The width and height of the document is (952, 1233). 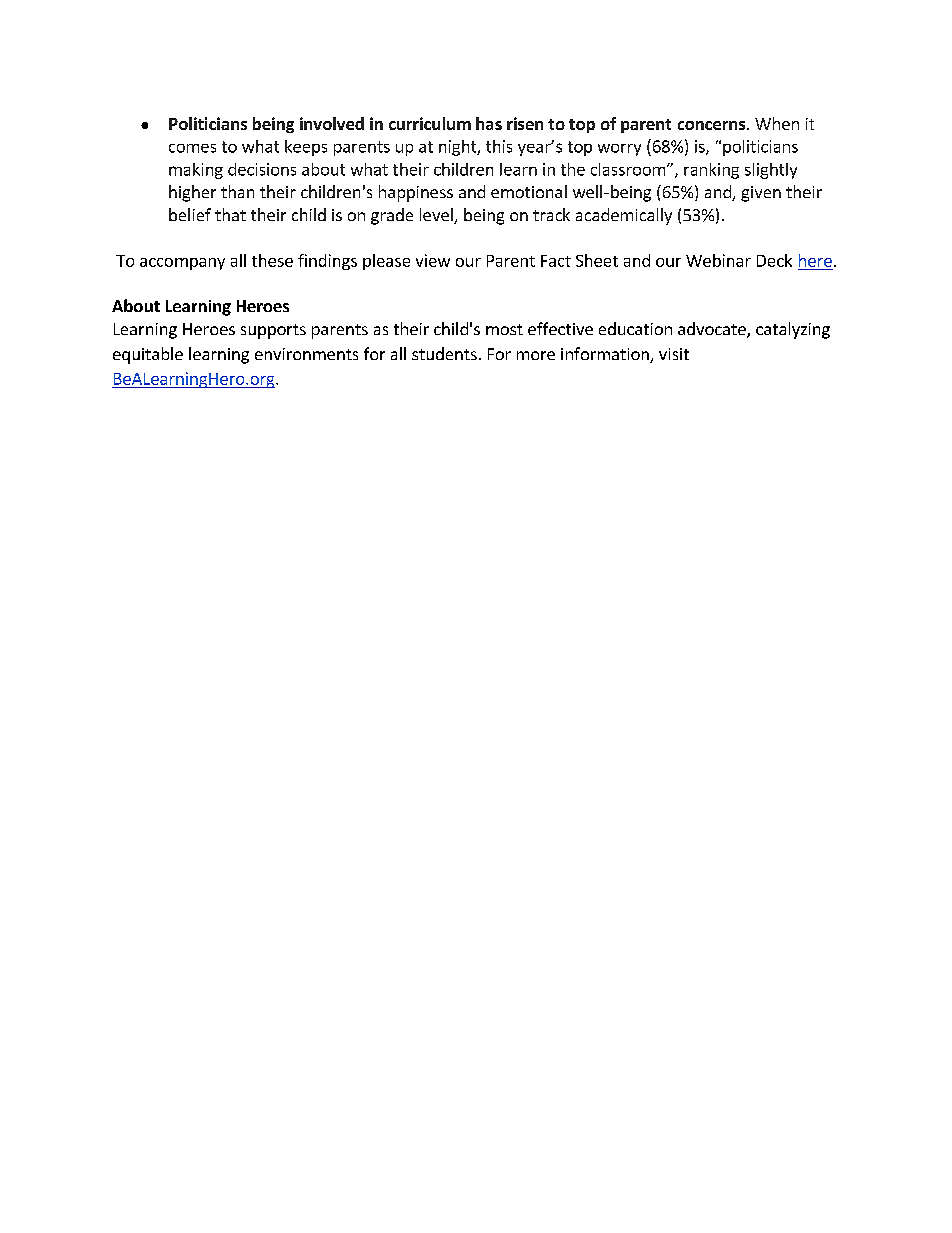 I want to click on accompany, so click(x=182, y=264).
